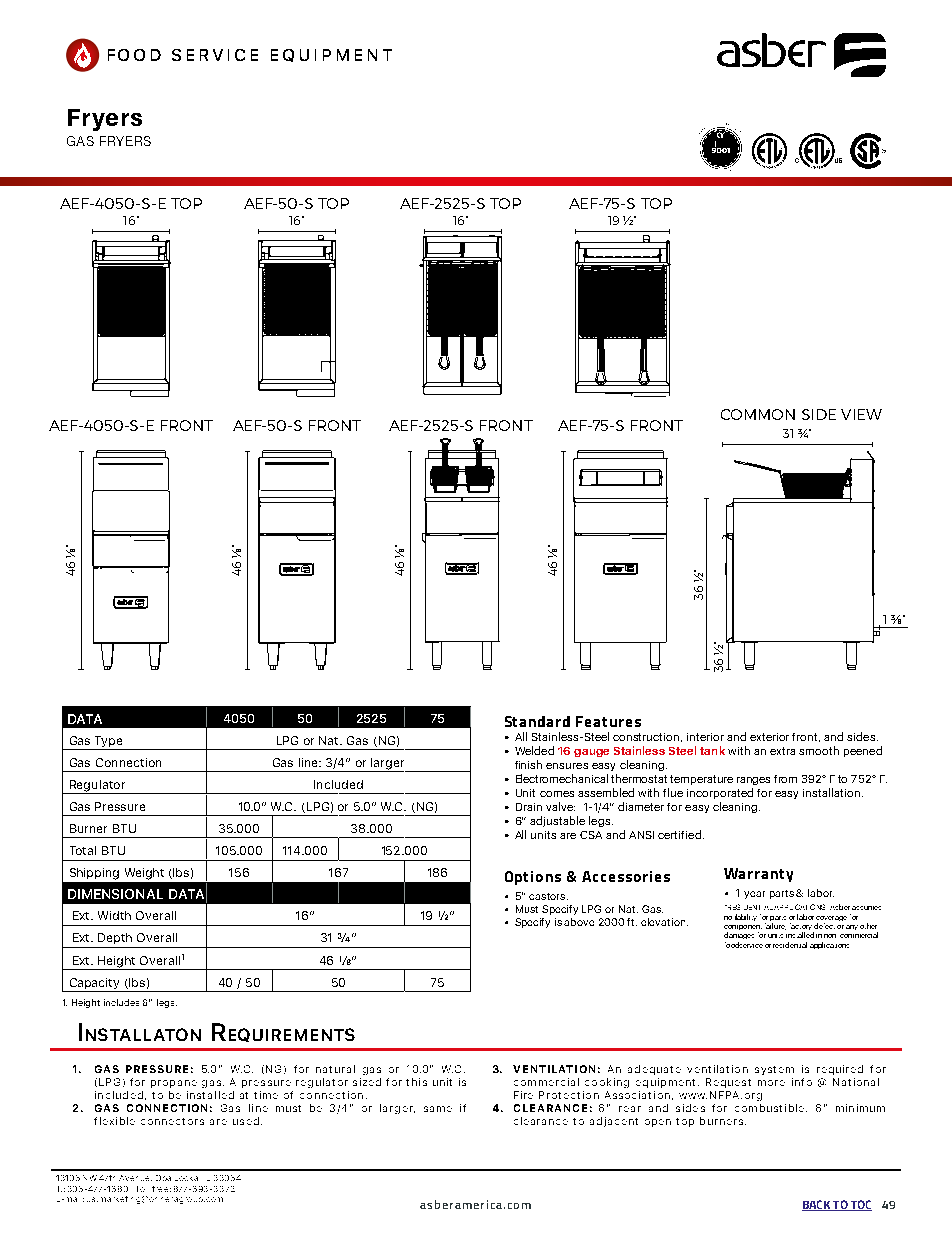 This image has width=952, height=1233. Describe the element at coordinates (83, 850) in the image. I see `Total` at that location.
